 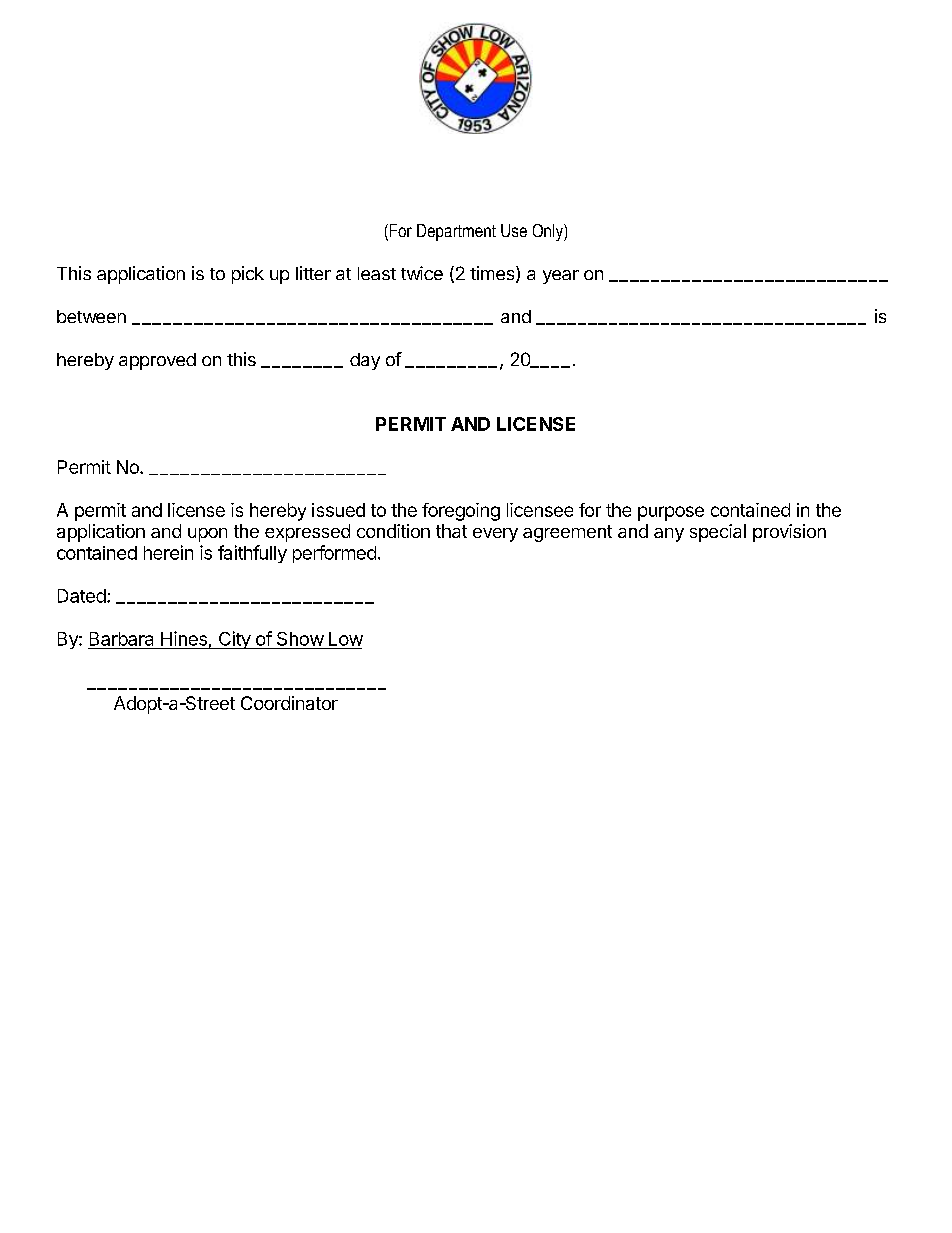 I want to click on Coordinator, so click(x=289, y=703).
